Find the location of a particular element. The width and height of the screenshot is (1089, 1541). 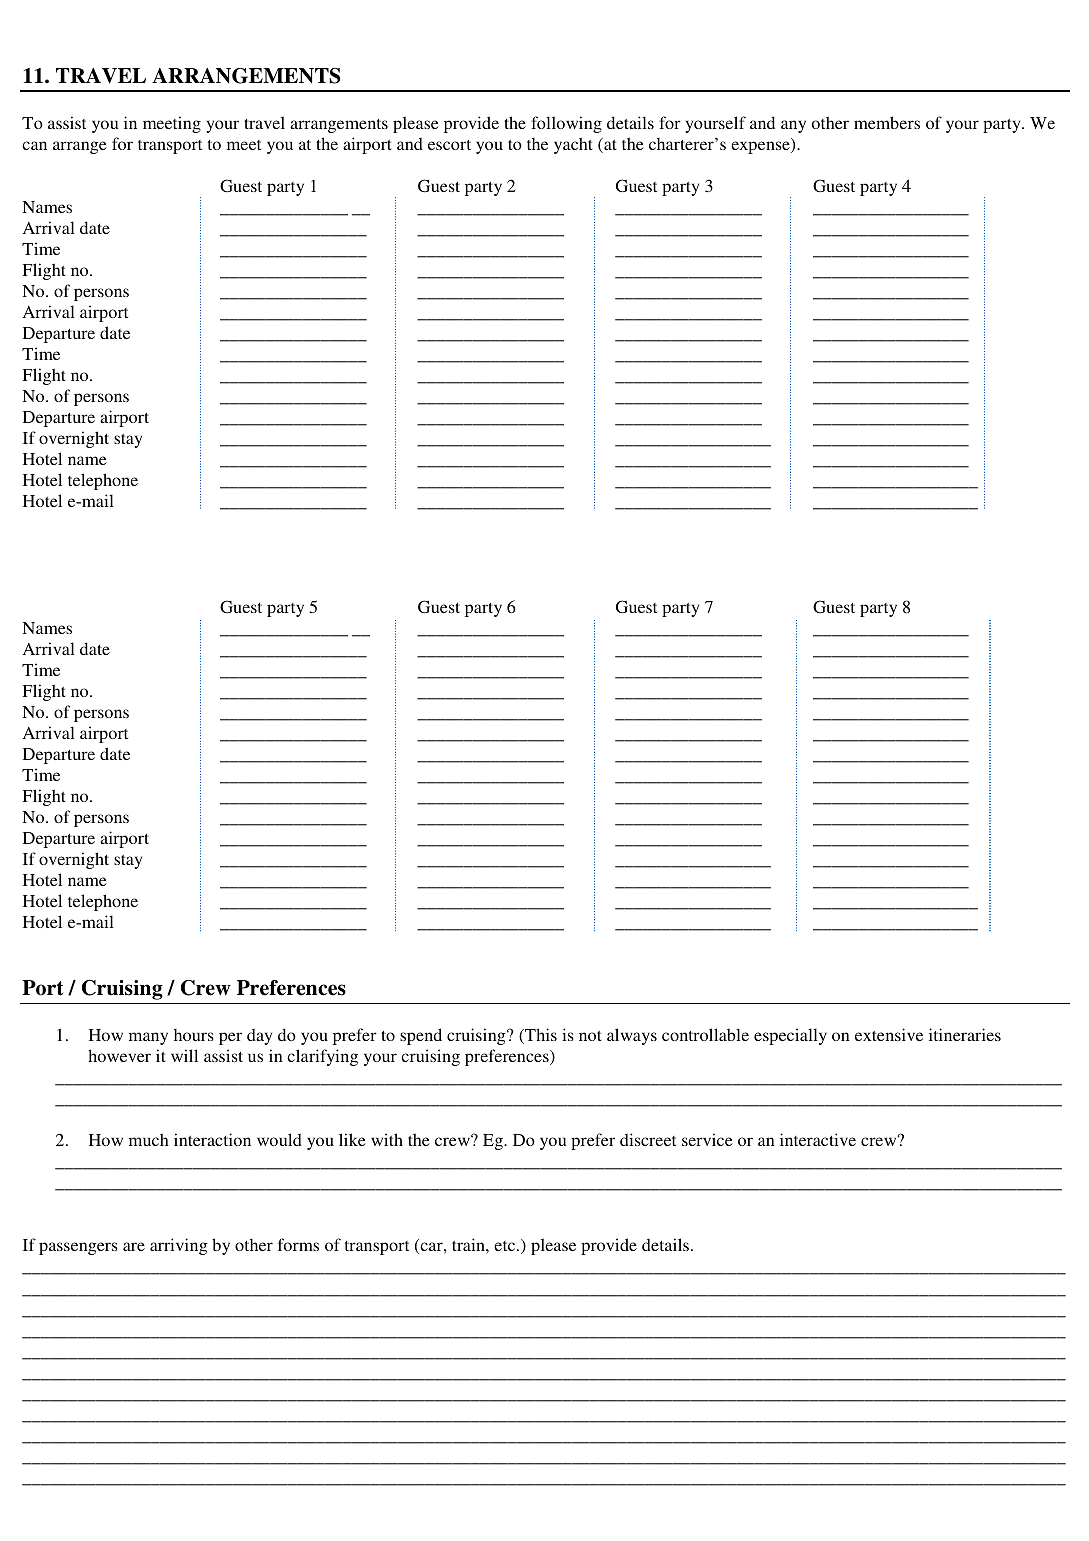

This is located at coordinates (540, 1036).
